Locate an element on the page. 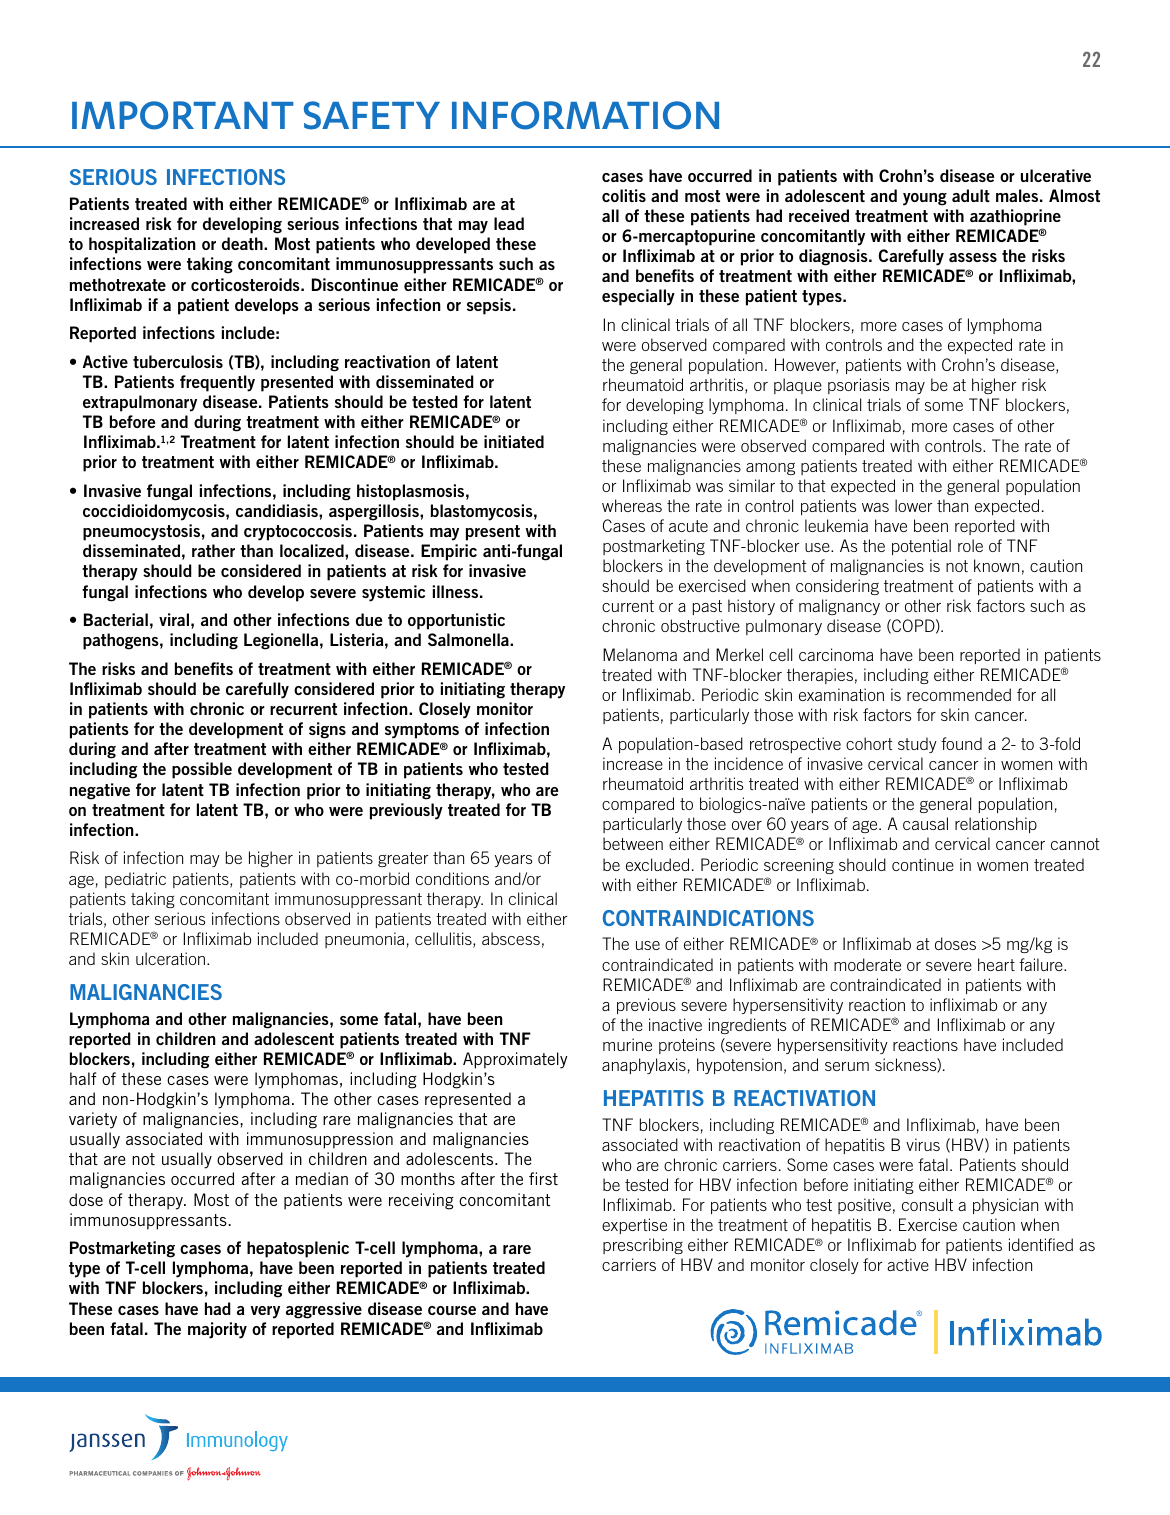  INFORMATION is located at coordinates (585, 115).
